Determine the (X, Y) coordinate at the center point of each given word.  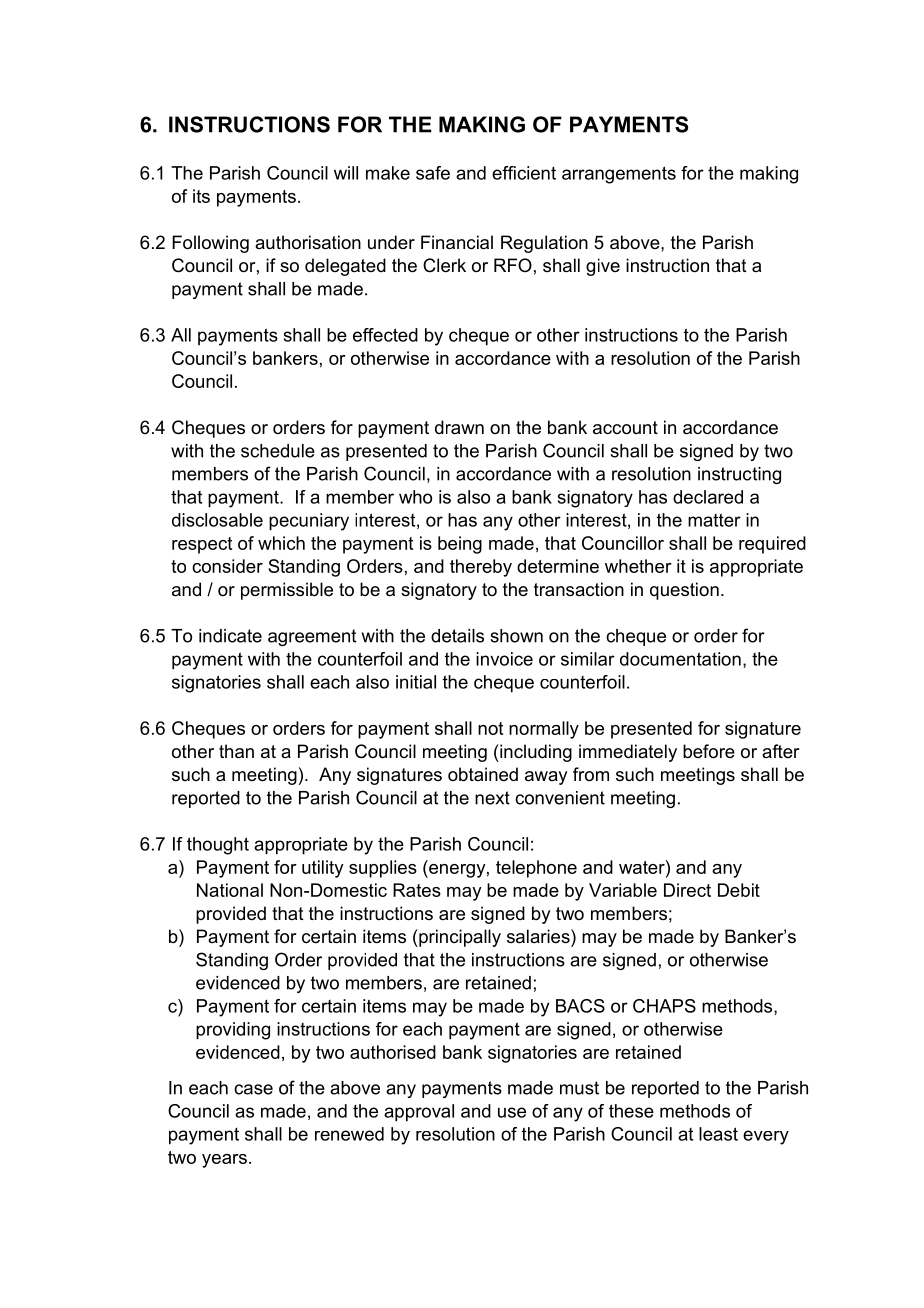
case (253, 1089)
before (709, 751)
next (492, 798)
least (718, 1134)
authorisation (308, 242)
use (512, 1112)
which (281, 543)
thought (218, 846)
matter (714, 520)
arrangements (619, 175)
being (460, 545)
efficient (524, 173)
